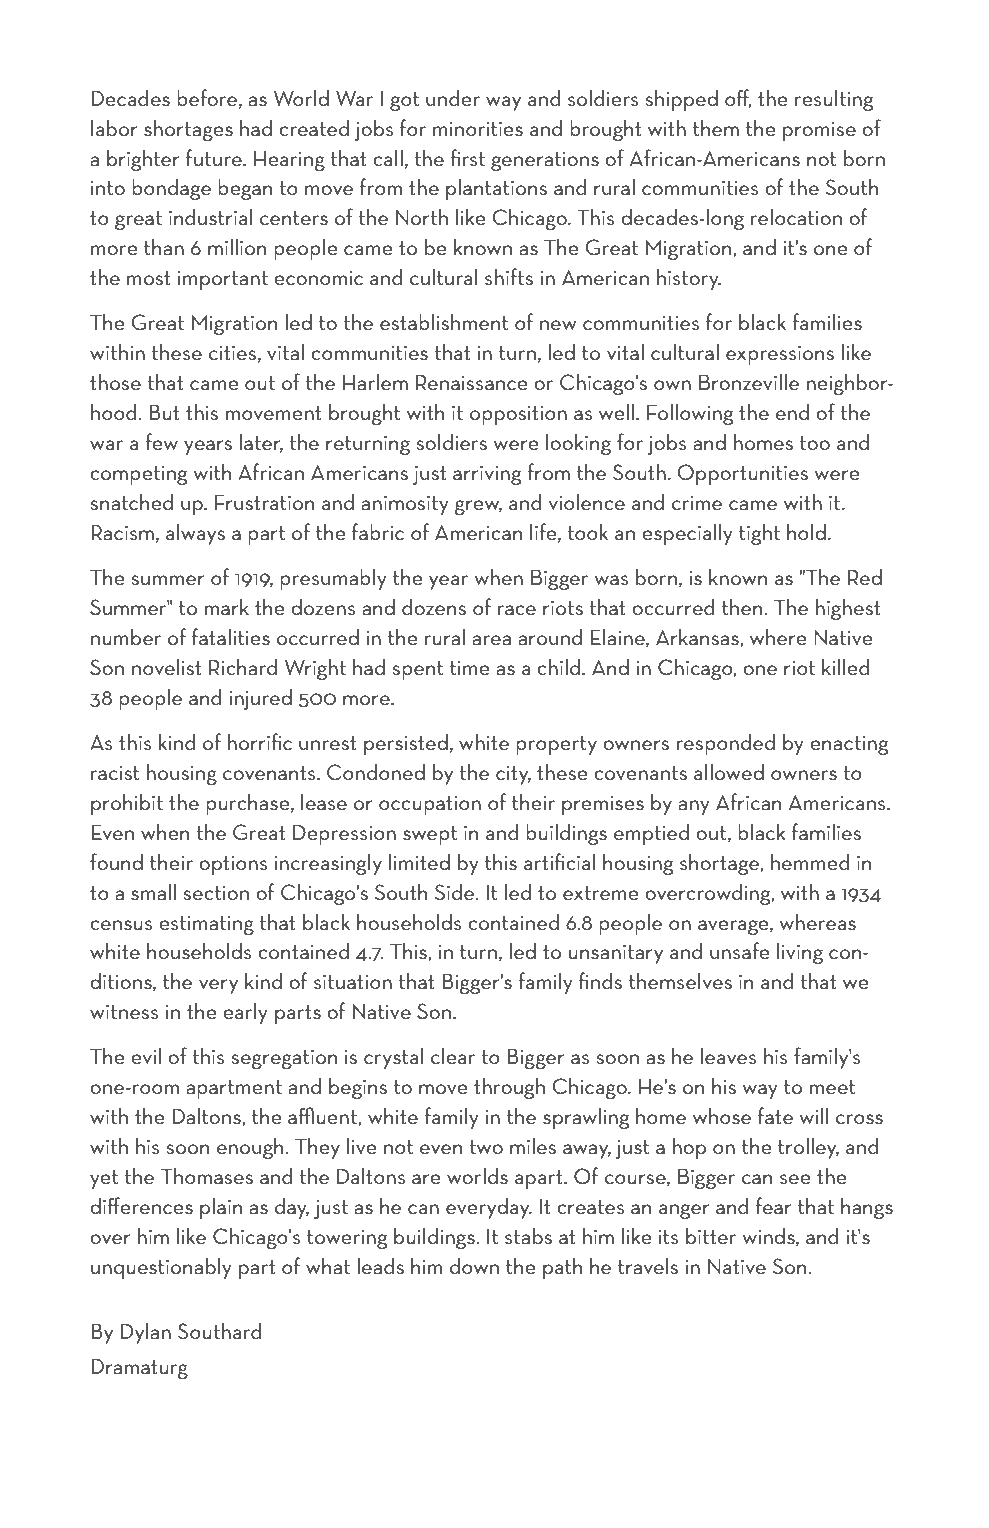  Describe the element at coordinates (792, 412) in the screenshot. I see `end` at that location.
